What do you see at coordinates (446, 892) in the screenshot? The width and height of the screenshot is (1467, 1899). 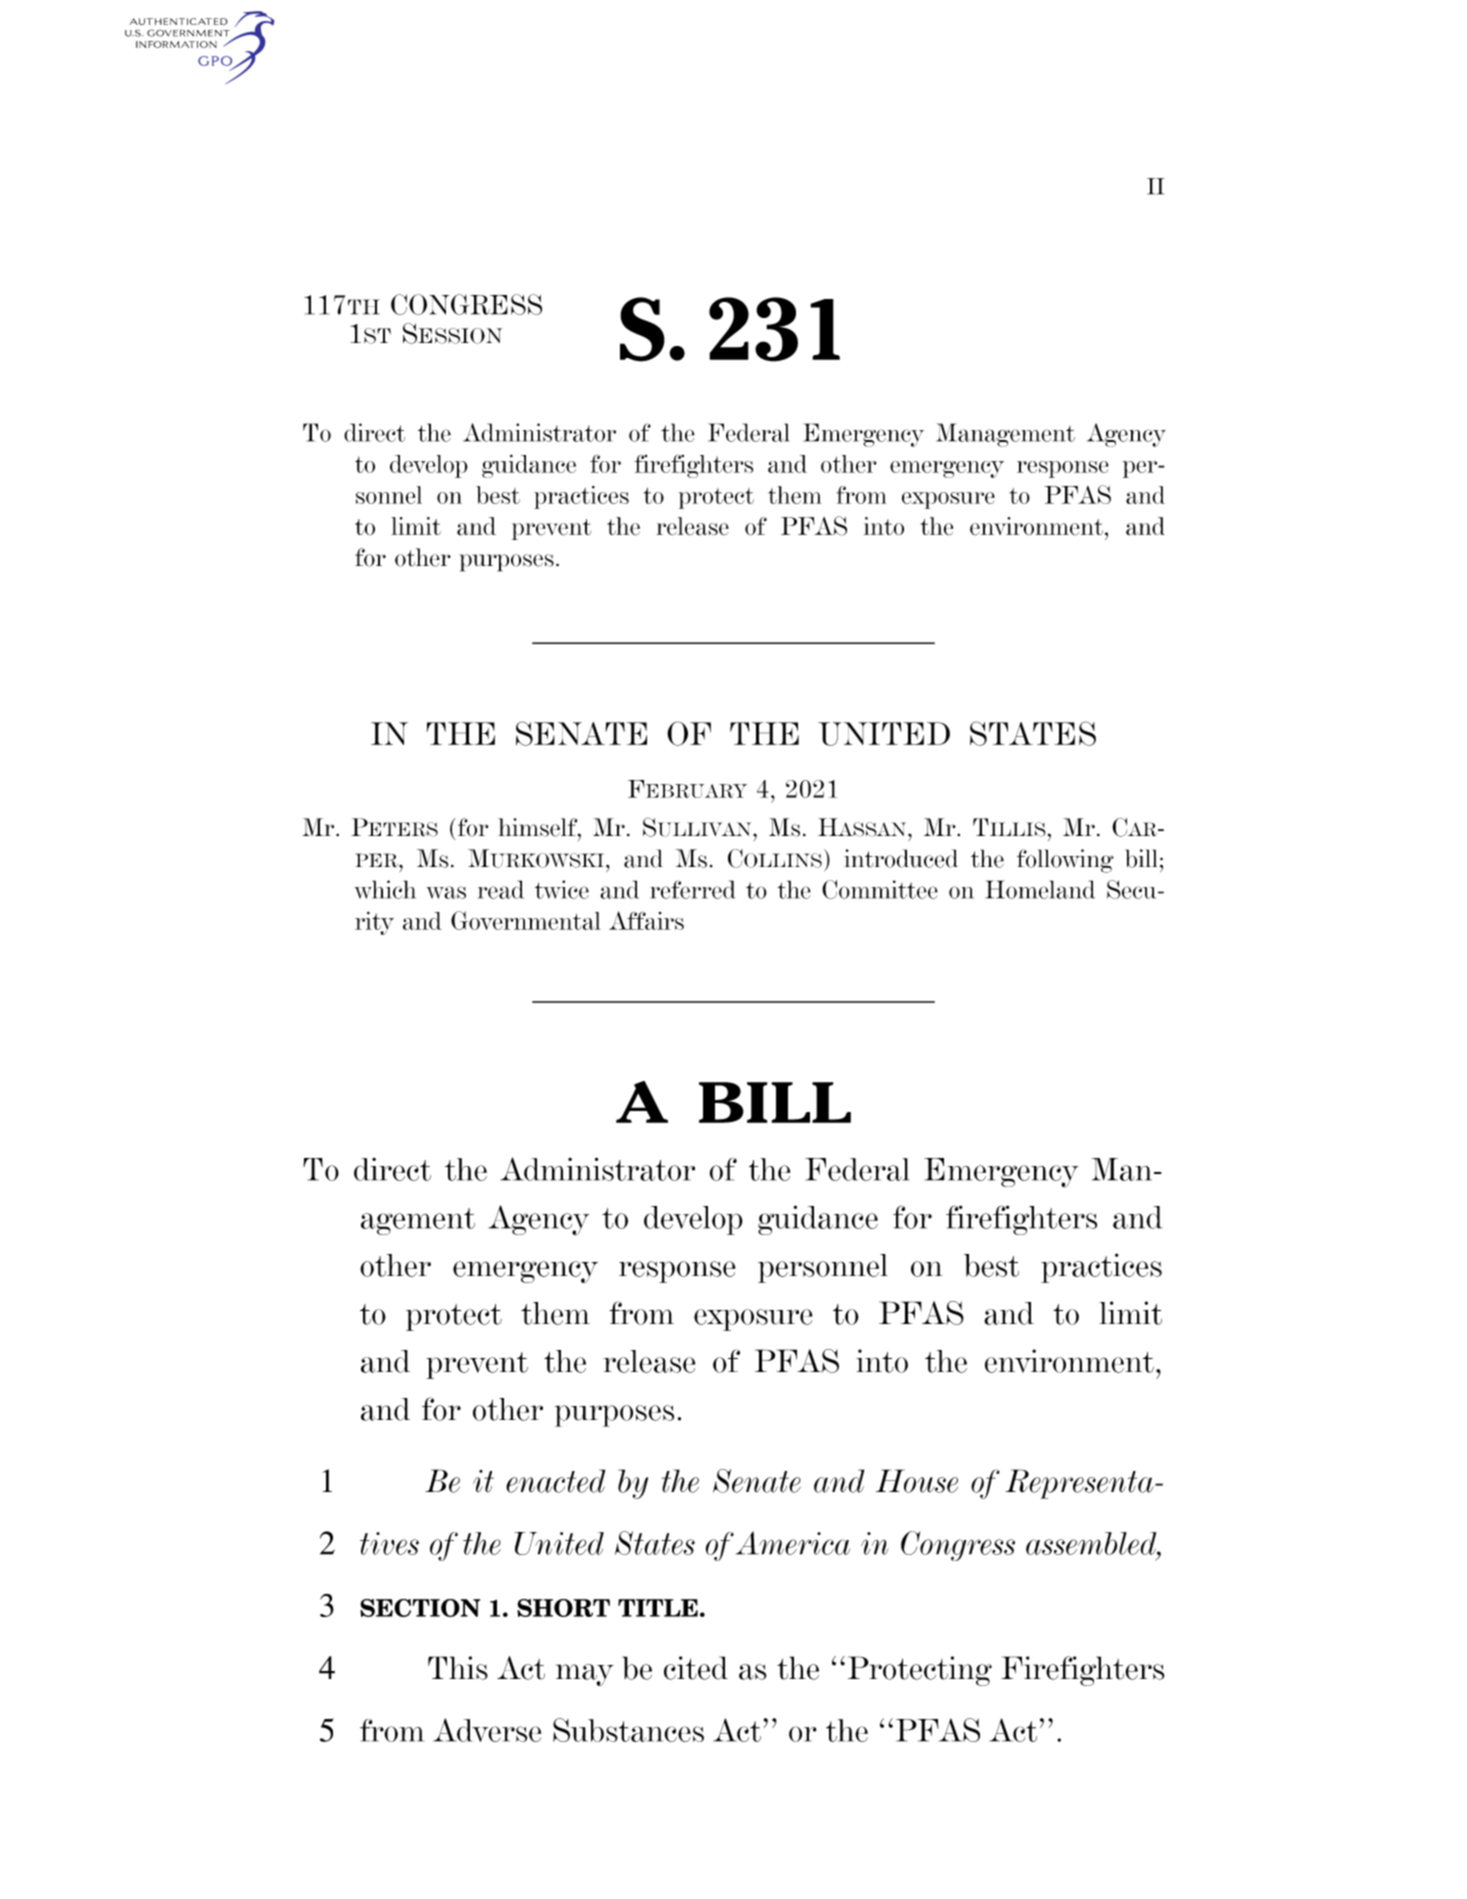 I see `was` at bounding box center [446, 892].
